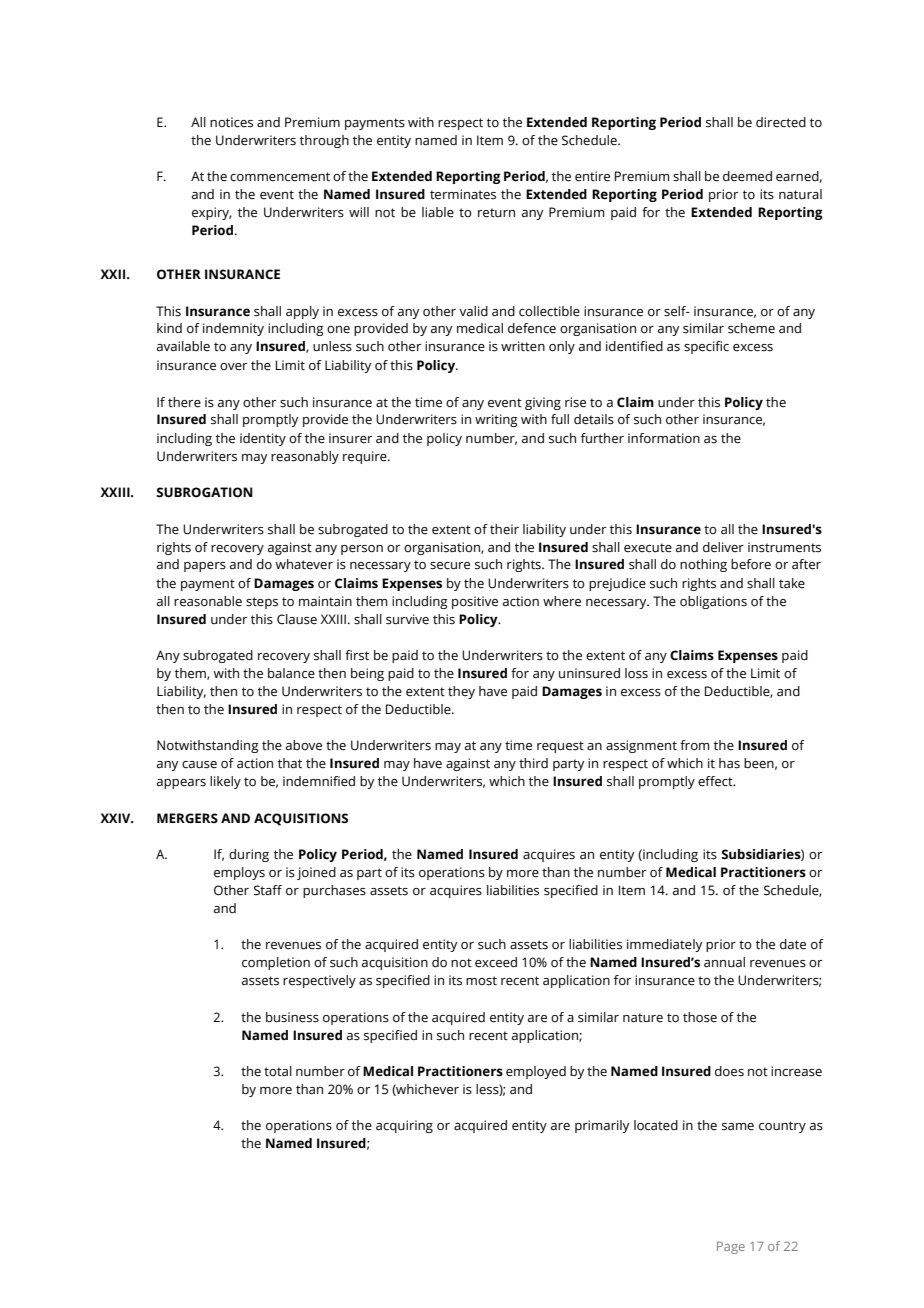  Describe the element at coordinates (204, 492) in the document. I see `SUBROGATION` at that location.
